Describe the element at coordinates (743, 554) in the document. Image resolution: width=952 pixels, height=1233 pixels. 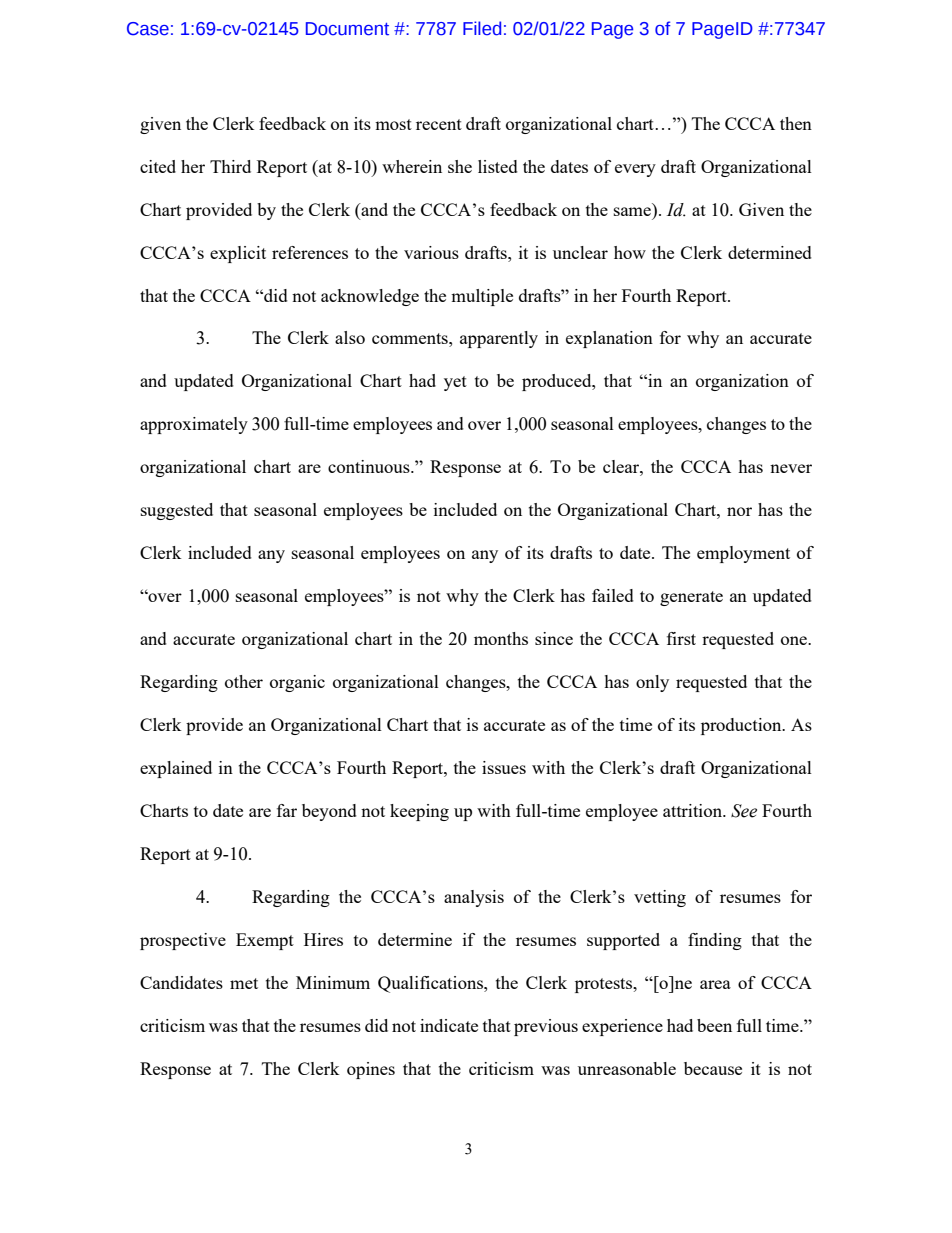
I see `employment` at that location.
